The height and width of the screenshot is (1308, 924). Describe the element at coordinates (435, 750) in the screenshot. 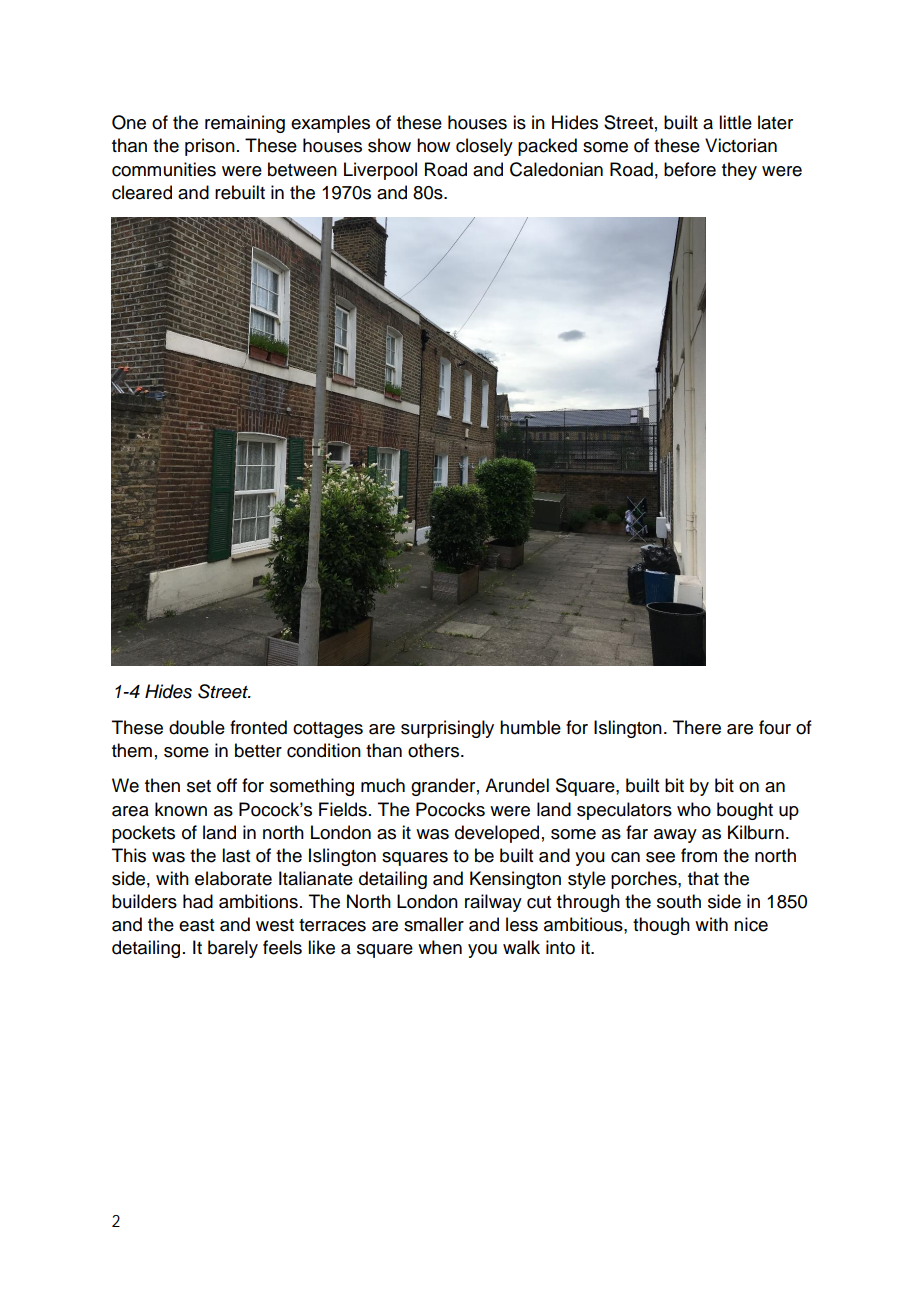

I see `others` at that location.
